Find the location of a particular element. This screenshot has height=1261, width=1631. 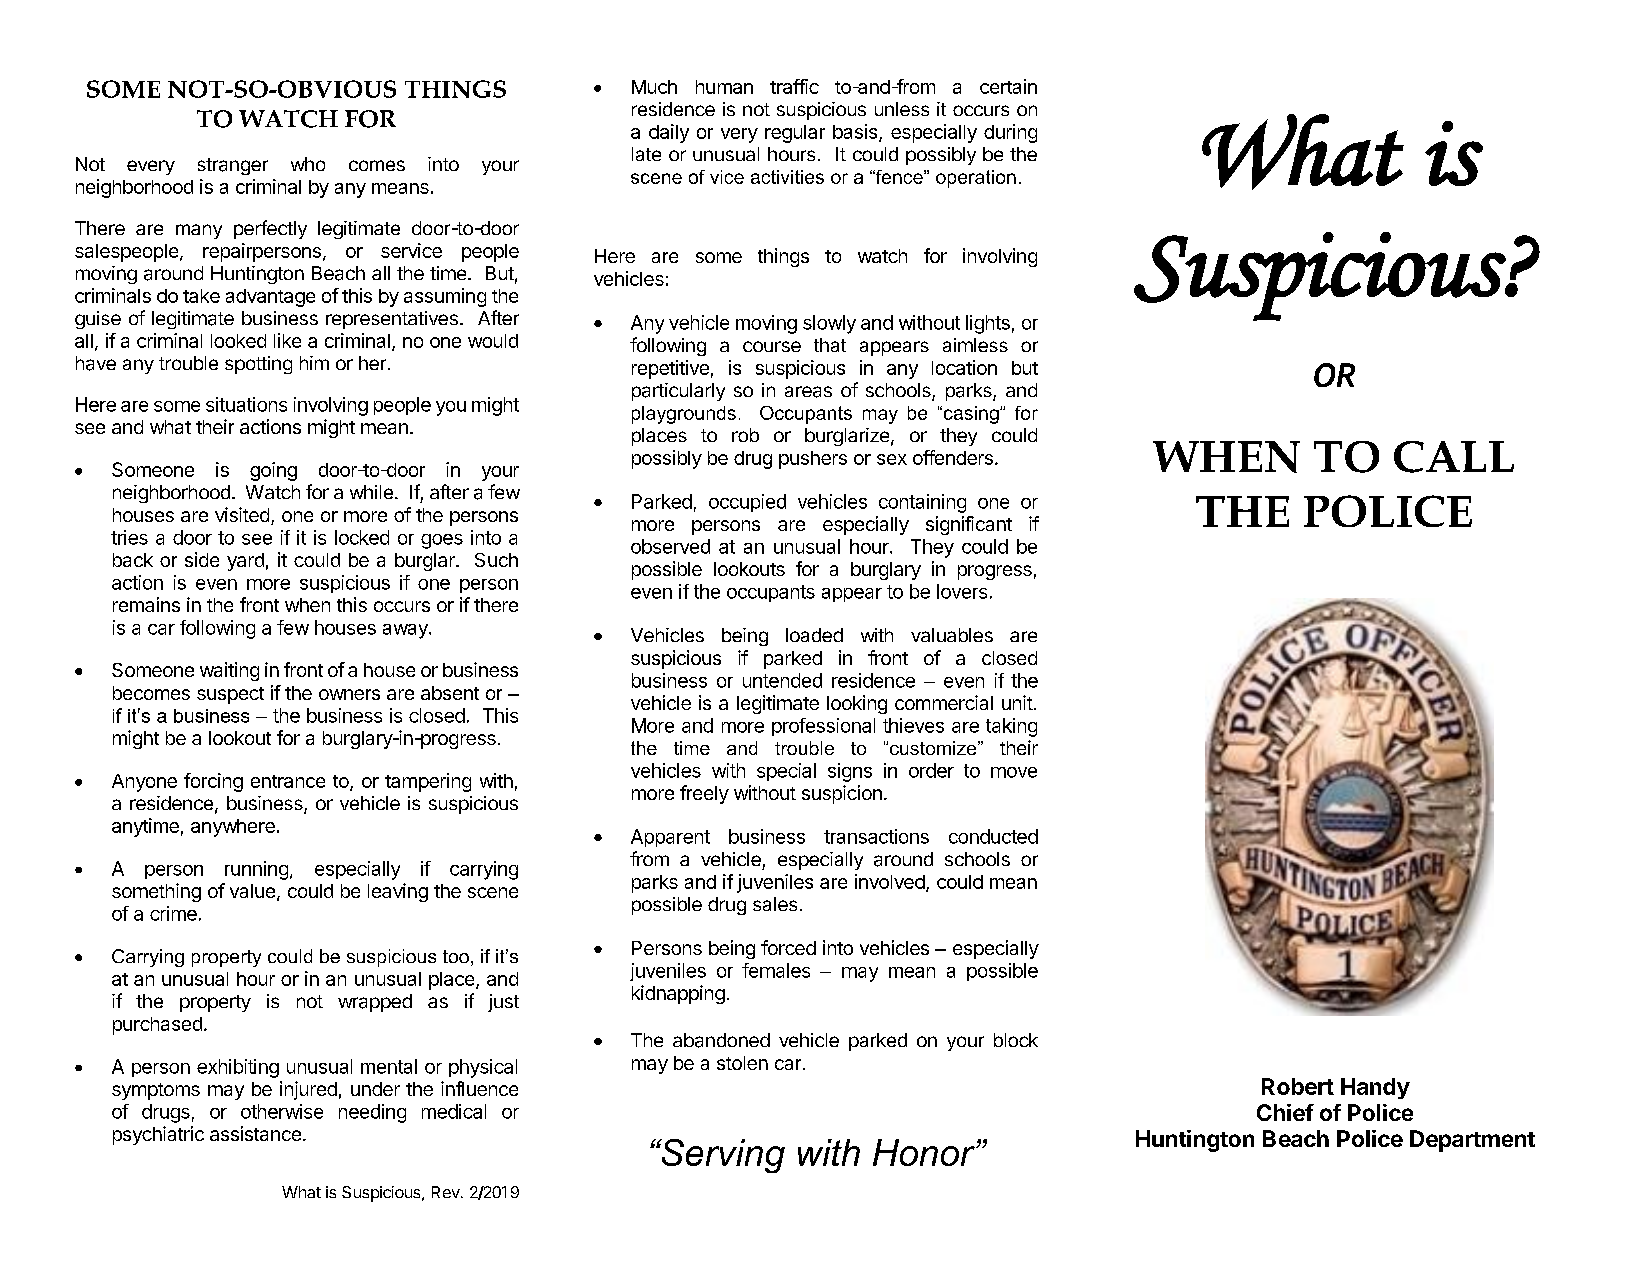

regular is located at coordinates (795, 134).
